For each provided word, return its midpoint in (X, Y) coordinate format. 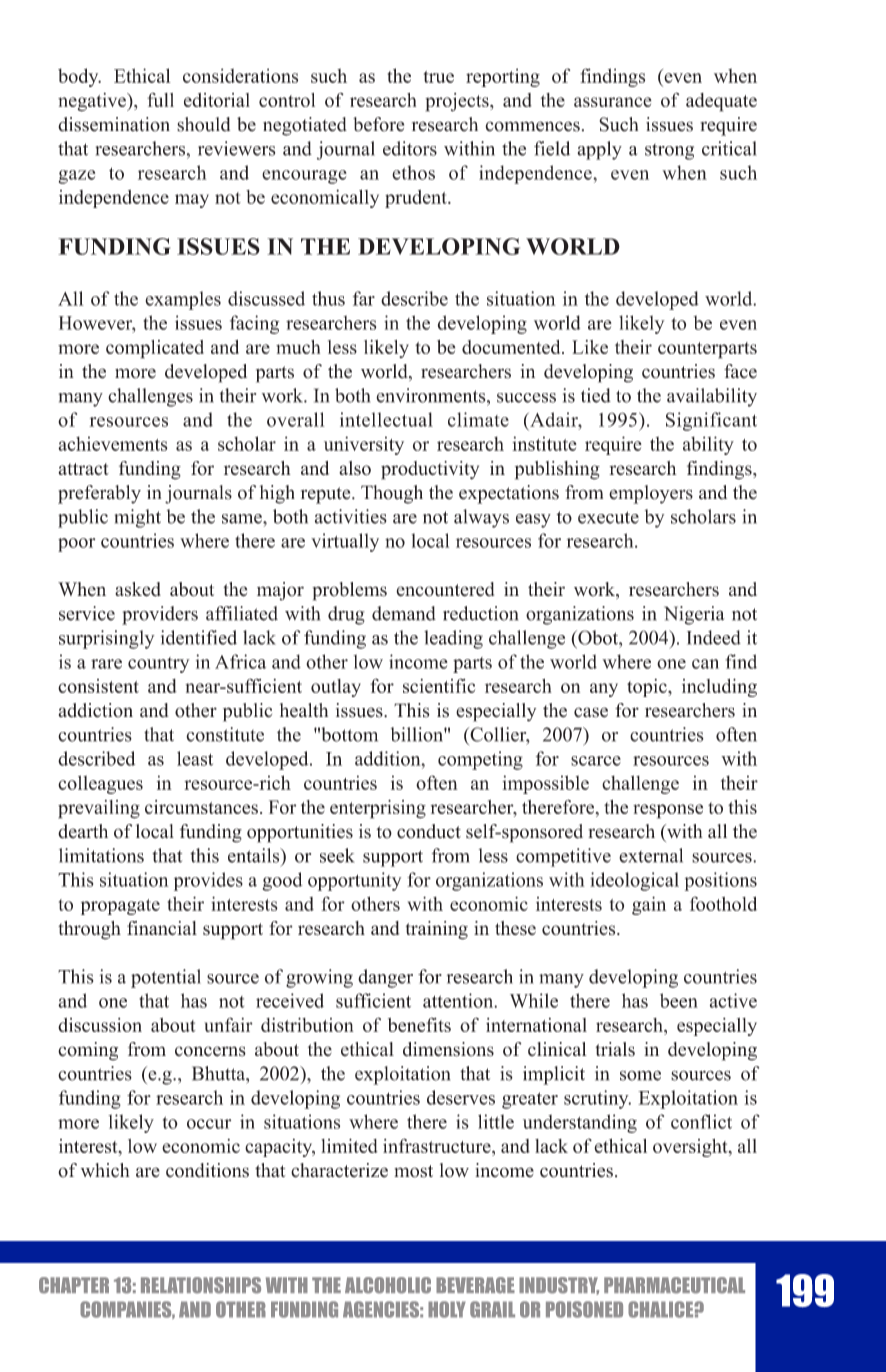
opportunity (354, 881)
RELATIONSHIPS (201, 1285)
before (378, 124)
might (138, 518)
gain (649, 905)
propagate (120, 907)
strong (669, 152)
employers (651, 494)
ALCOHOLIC (388, 1285)
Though (392, 494)
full (160, 100)
